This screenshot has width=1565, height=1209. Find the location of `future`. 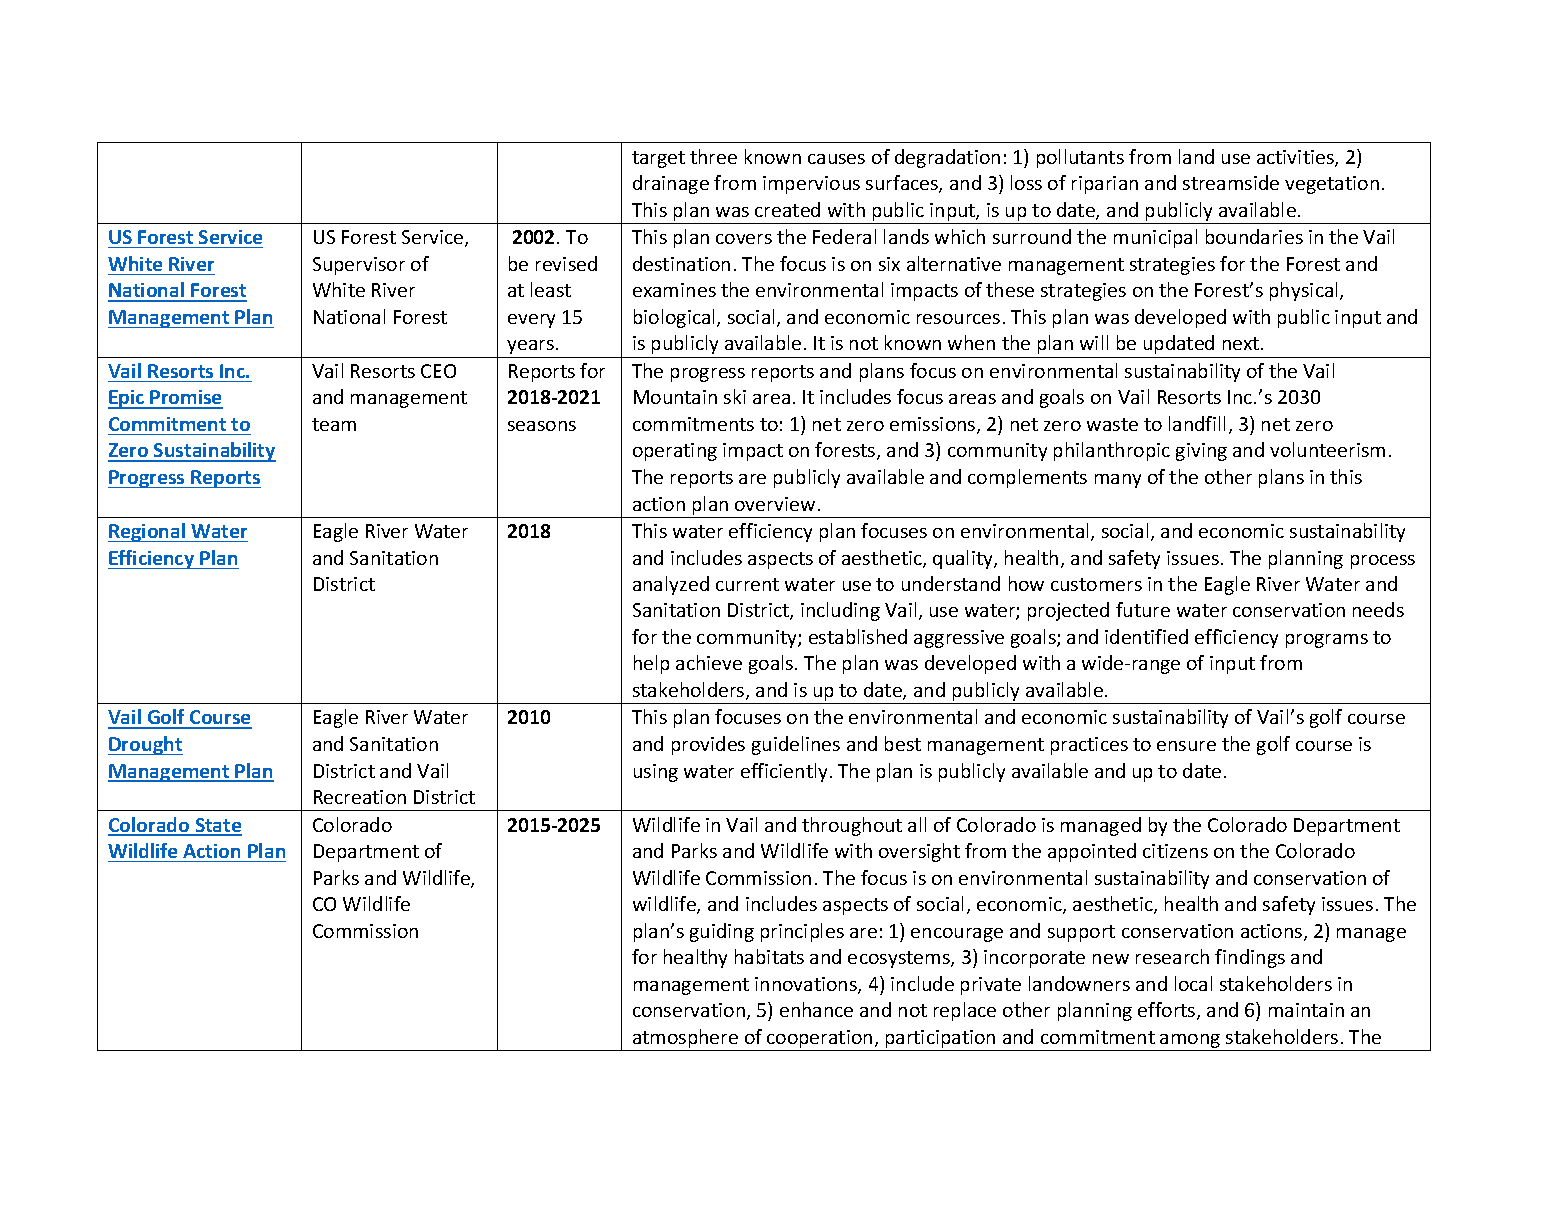

future is located at coordinates (1143, 609).
